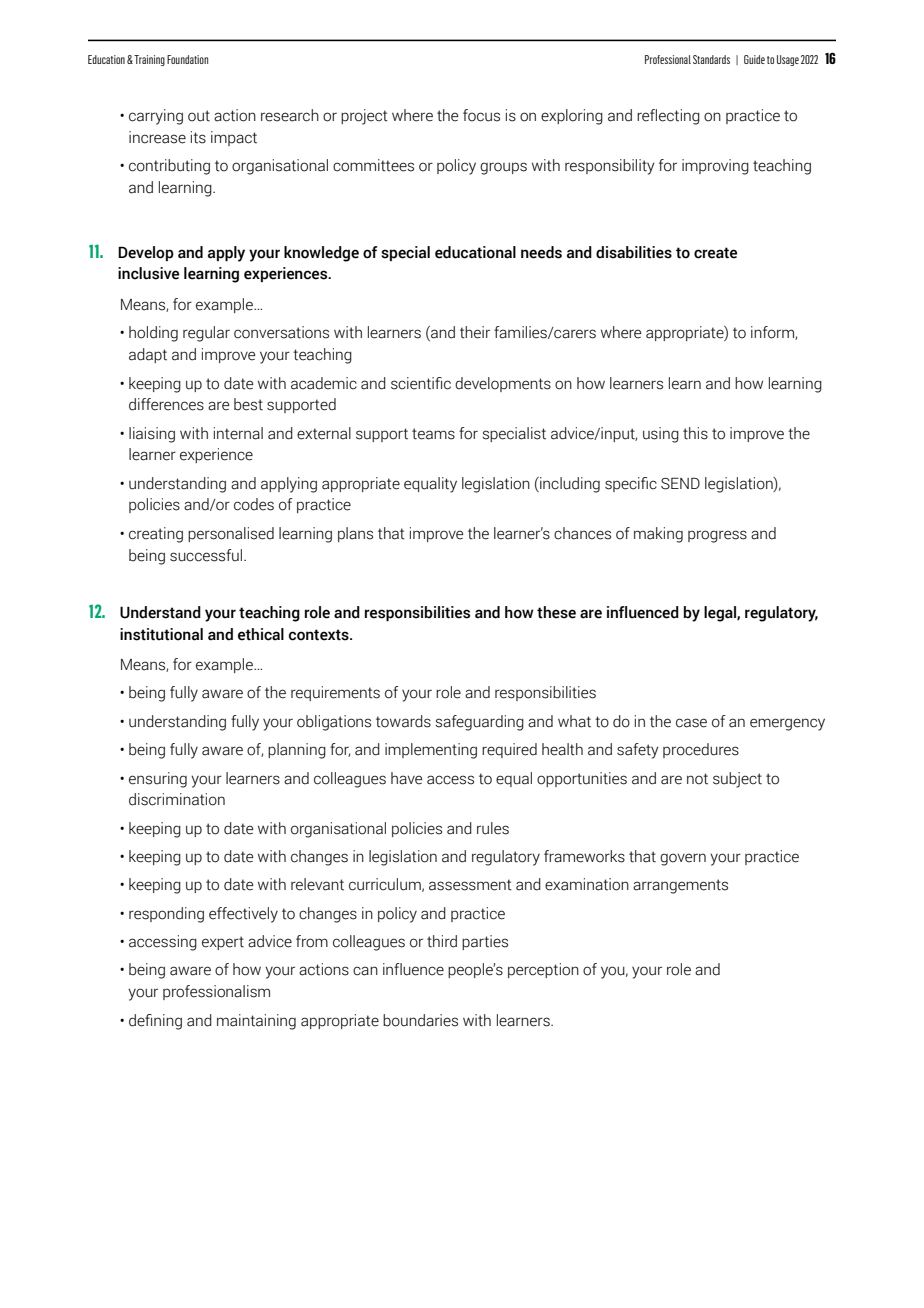 The width and height of the document is (924, 1308). What do you see at coordinates (717, 536) in the document?
I see `progress` at bounding box center [717, 536].
